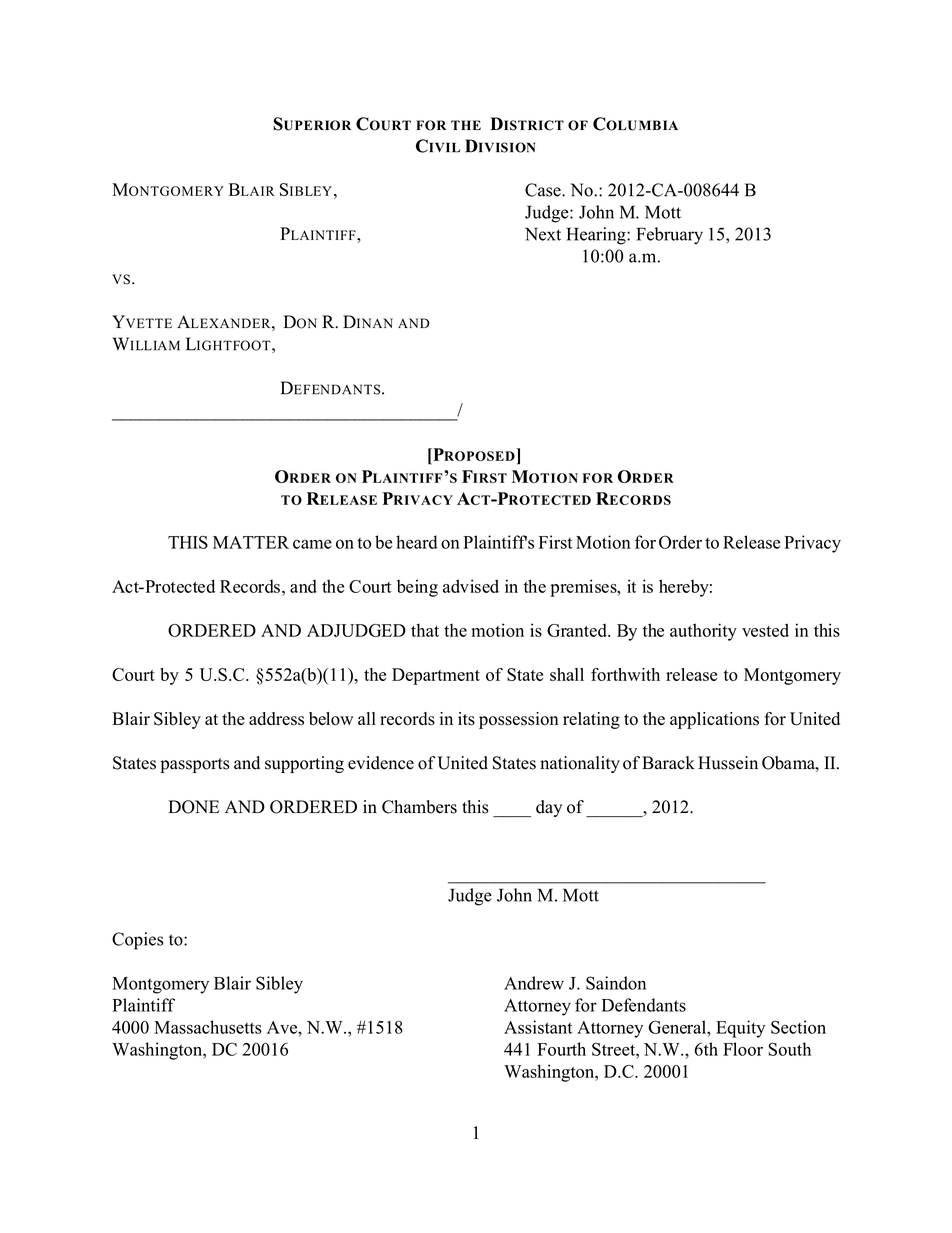 The height and width of the document is (1233, 952). What do you see at coordinates (425, 630) in the document?
I see `that` at bounding box center [425, 630].
